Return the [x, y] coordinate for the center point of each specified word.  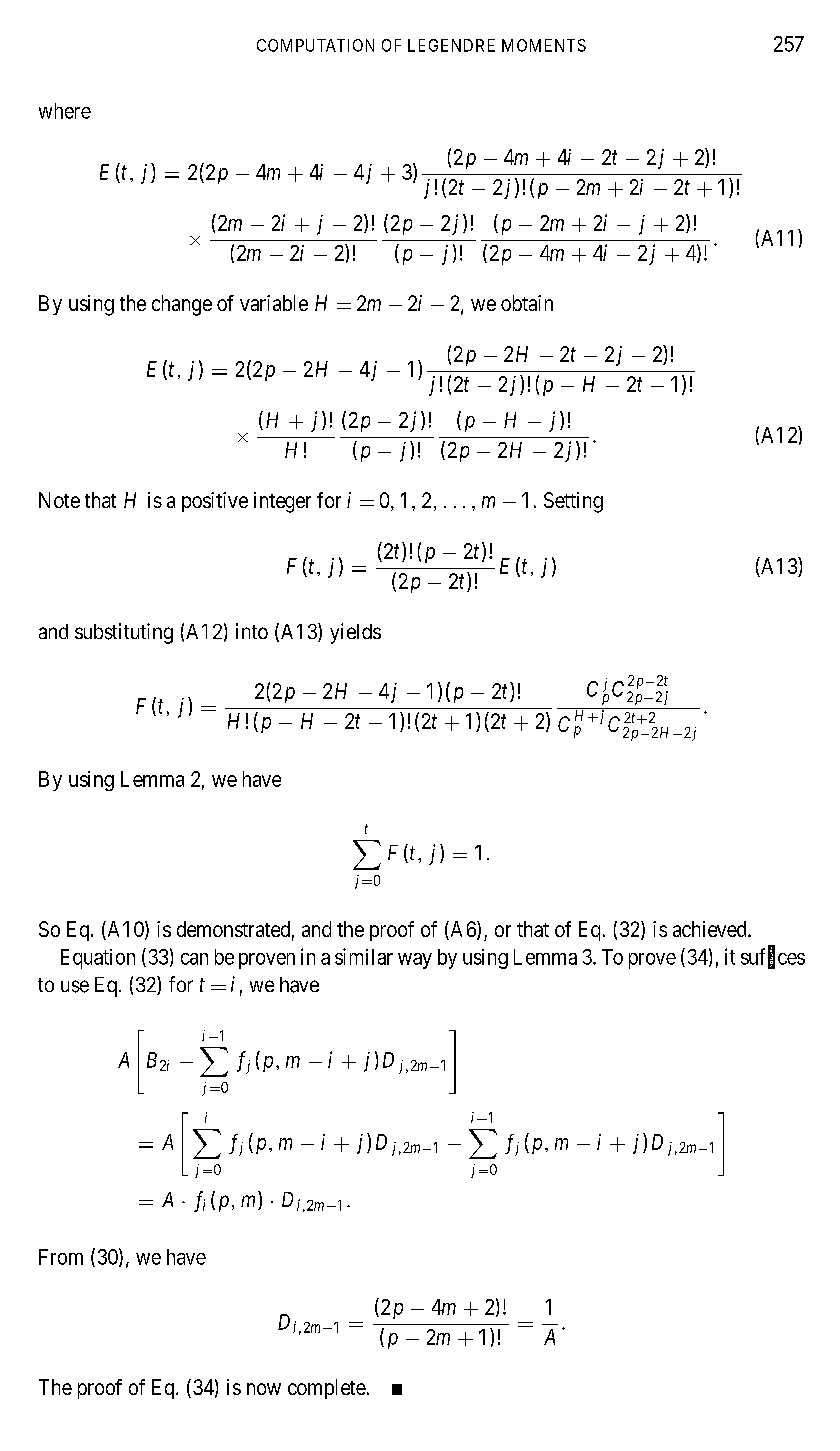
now [264, 1389]
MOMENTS [544, 45]
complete [327, 1389]
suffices [773, 957]
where [65, 111]
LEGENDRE [451, 45]
